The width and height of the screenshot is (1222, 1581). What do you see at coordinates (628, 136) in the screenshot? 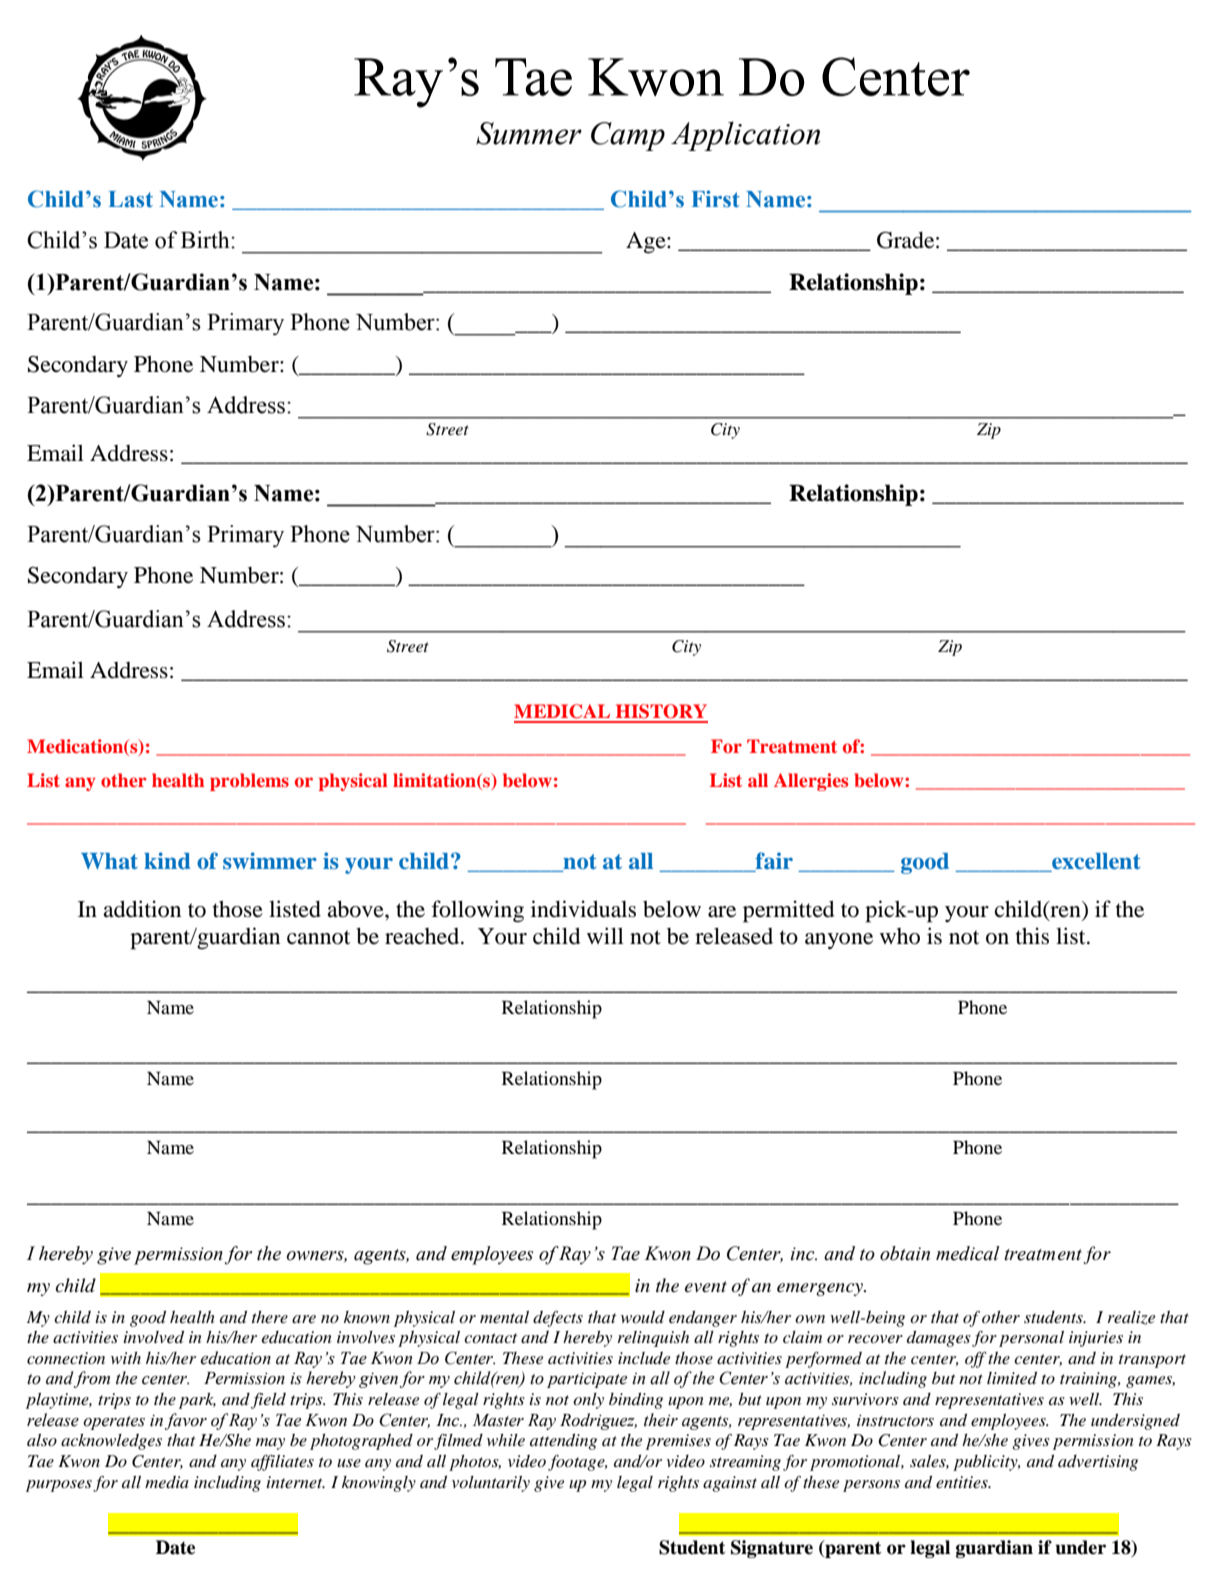
I see `Camp` at bounding box center [628, 136].
